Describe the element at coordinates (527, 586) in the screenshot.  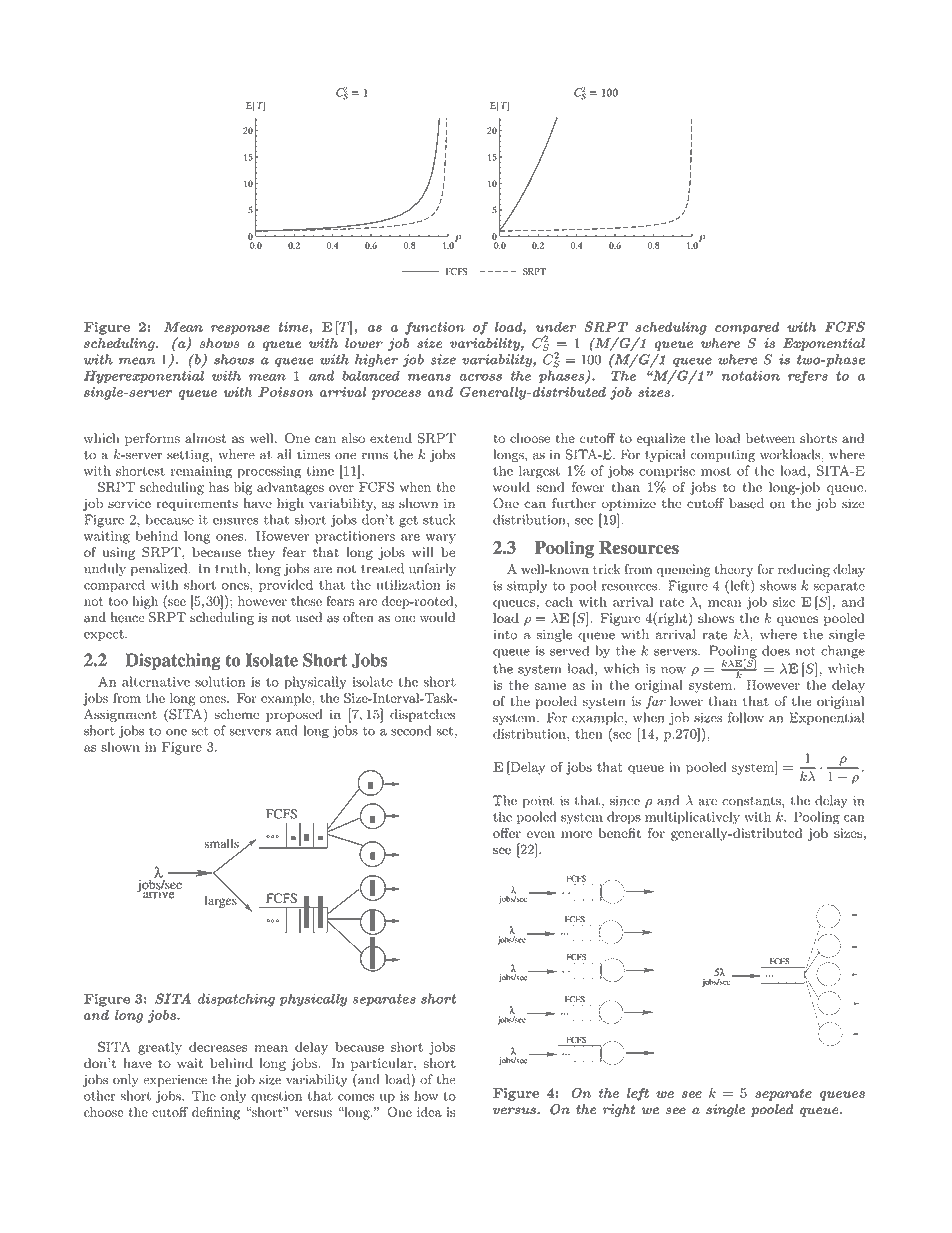
I see `simply` at that location.
